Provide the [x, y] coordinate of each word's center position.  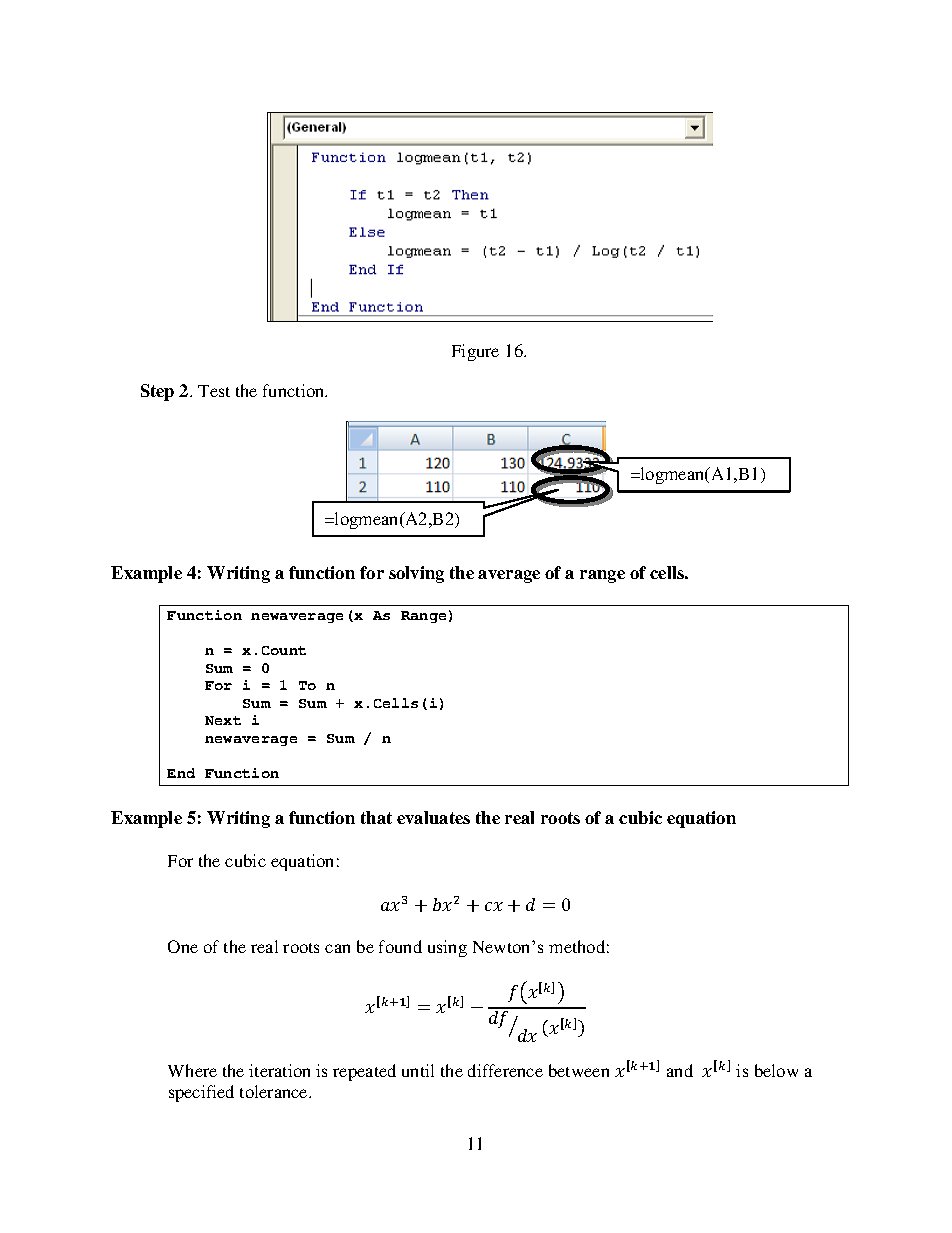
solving [416, 574]
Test [214, 391]
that [376, 817]
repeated [364, 1072]
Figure [475, 352]
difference [505, 1070]
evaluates [433, 817]
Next [223, 720]
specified [201, 1093]
